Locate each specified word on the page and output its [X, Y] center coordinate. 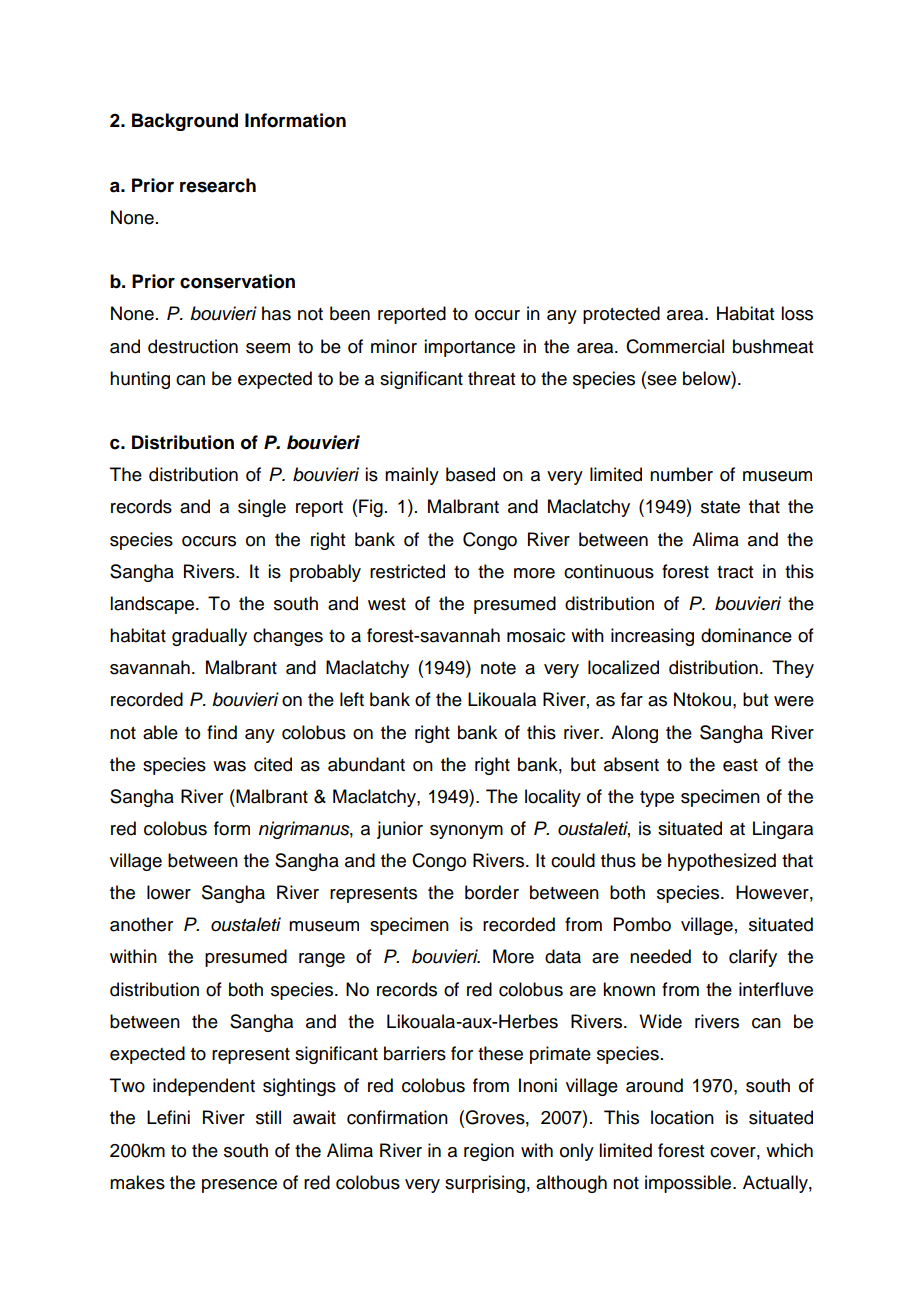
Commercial [675, 346]
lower [169, 892]
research [218, 185]
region [489, 1152]
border [492, 892]
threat [491, 378]
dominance [746, 635]
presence [239, 1186]
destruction [193, 346]
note [498, 668]
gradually [209, 637]
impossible [689, 1184]
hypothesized [722, 862]
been [350, 313]
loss [797, 313]
